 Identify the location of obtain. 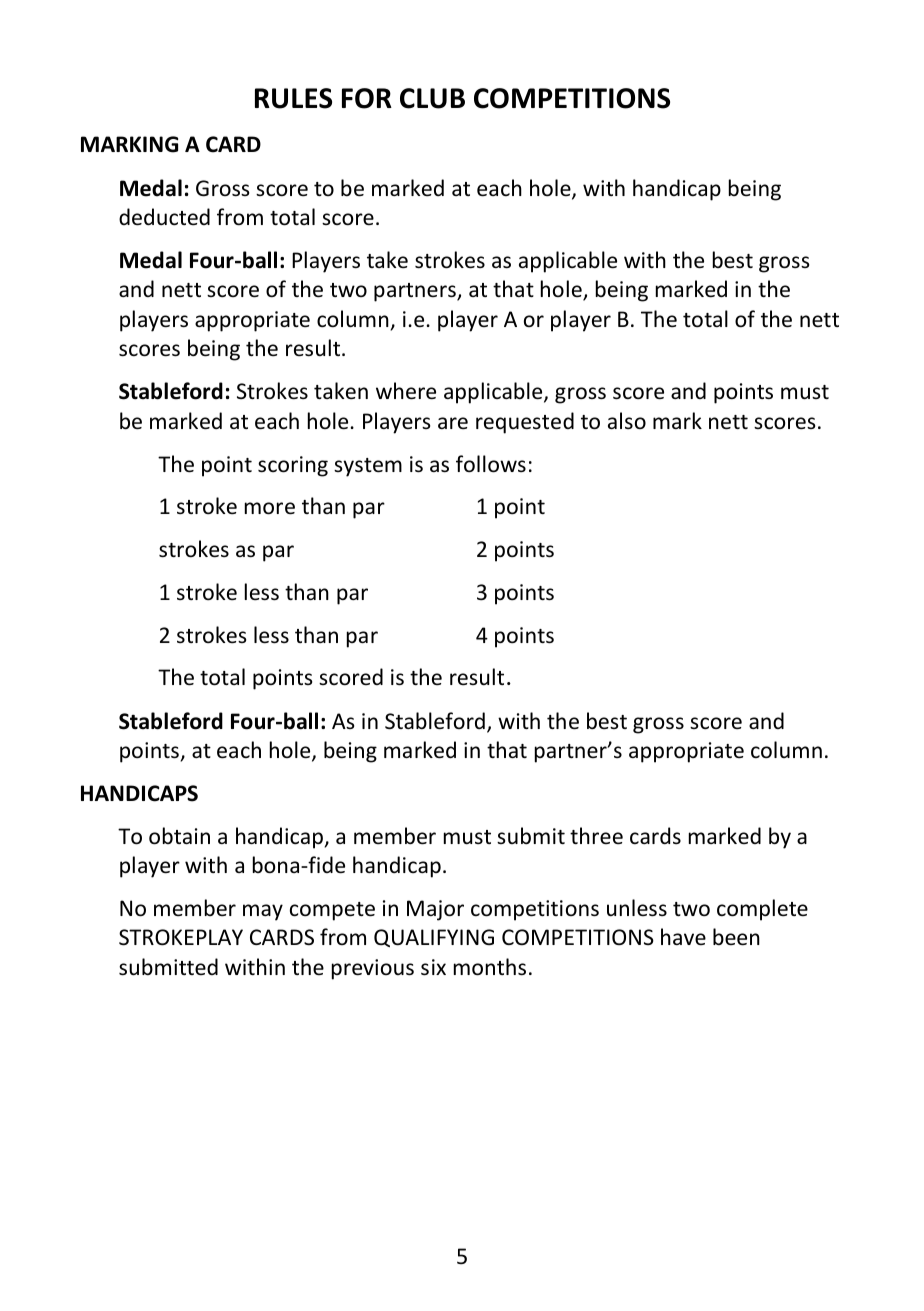
(179, 836).
